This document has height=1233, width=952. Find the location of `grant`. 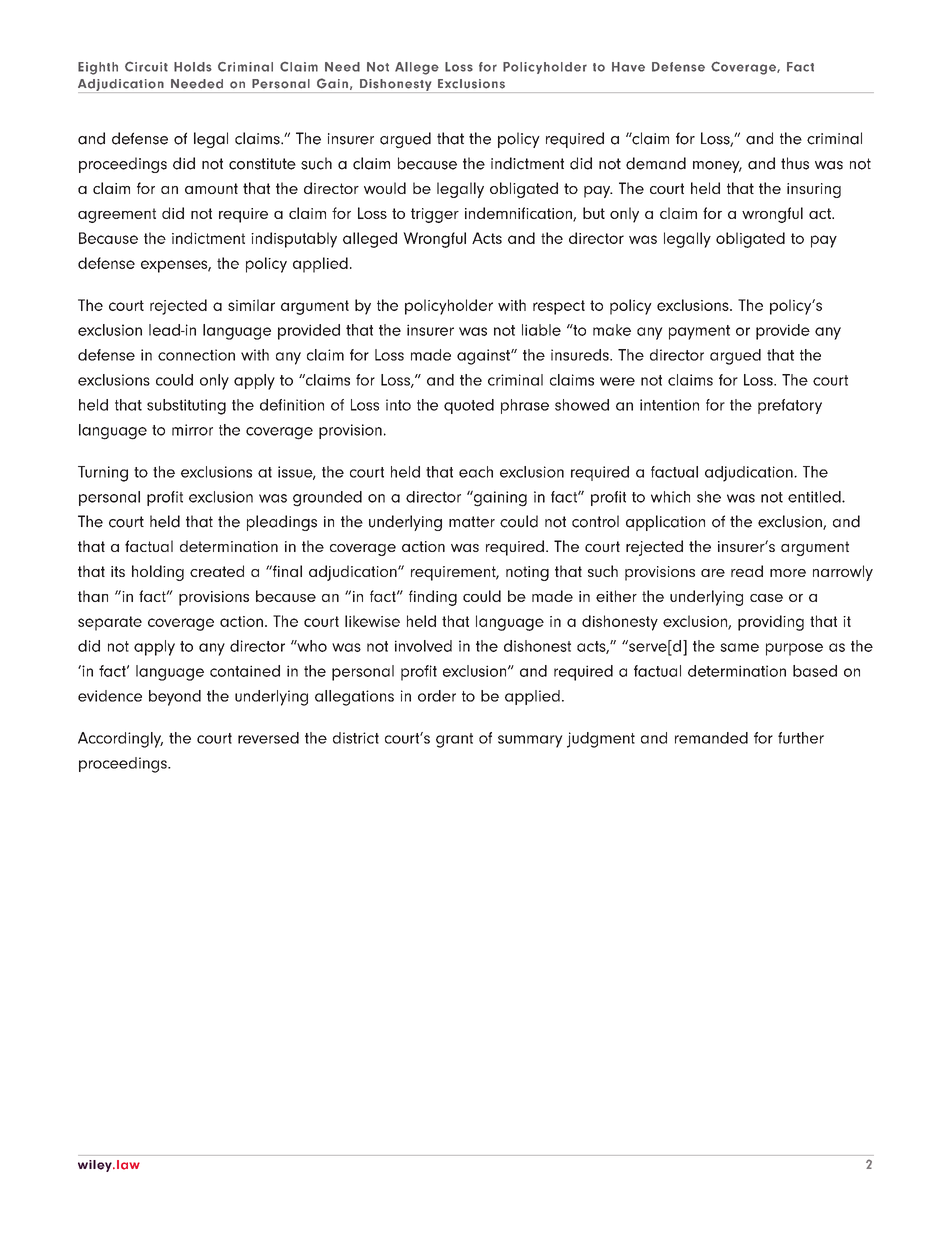

grant is located at coordinates (454, 740).
